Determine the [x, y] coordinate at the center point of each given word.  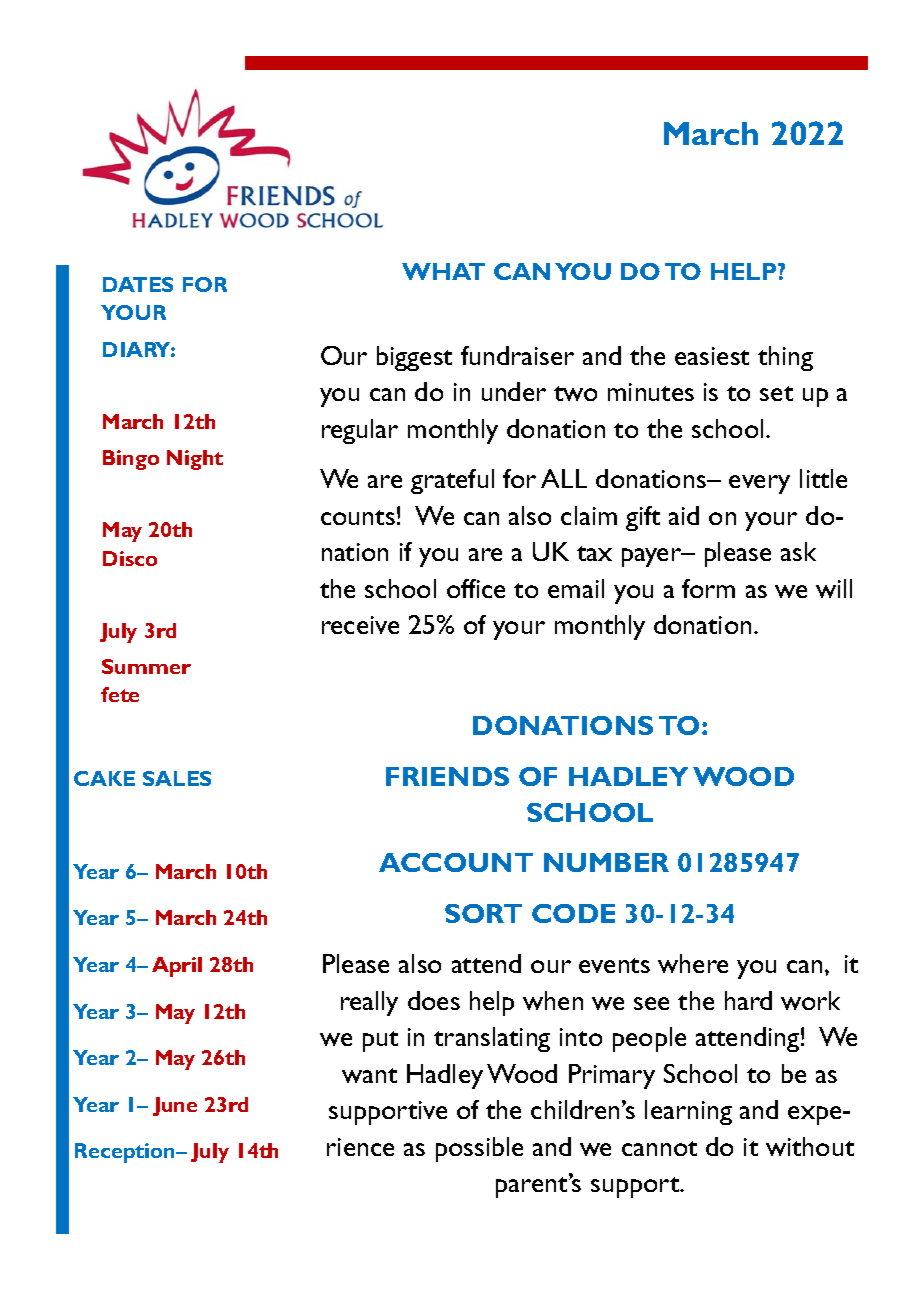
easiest [712, 356]
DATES [138, 284]
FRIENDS [447, 776]
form [708, 588]
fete [120, 694]
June [175, 1106]
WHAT [443, 271]
